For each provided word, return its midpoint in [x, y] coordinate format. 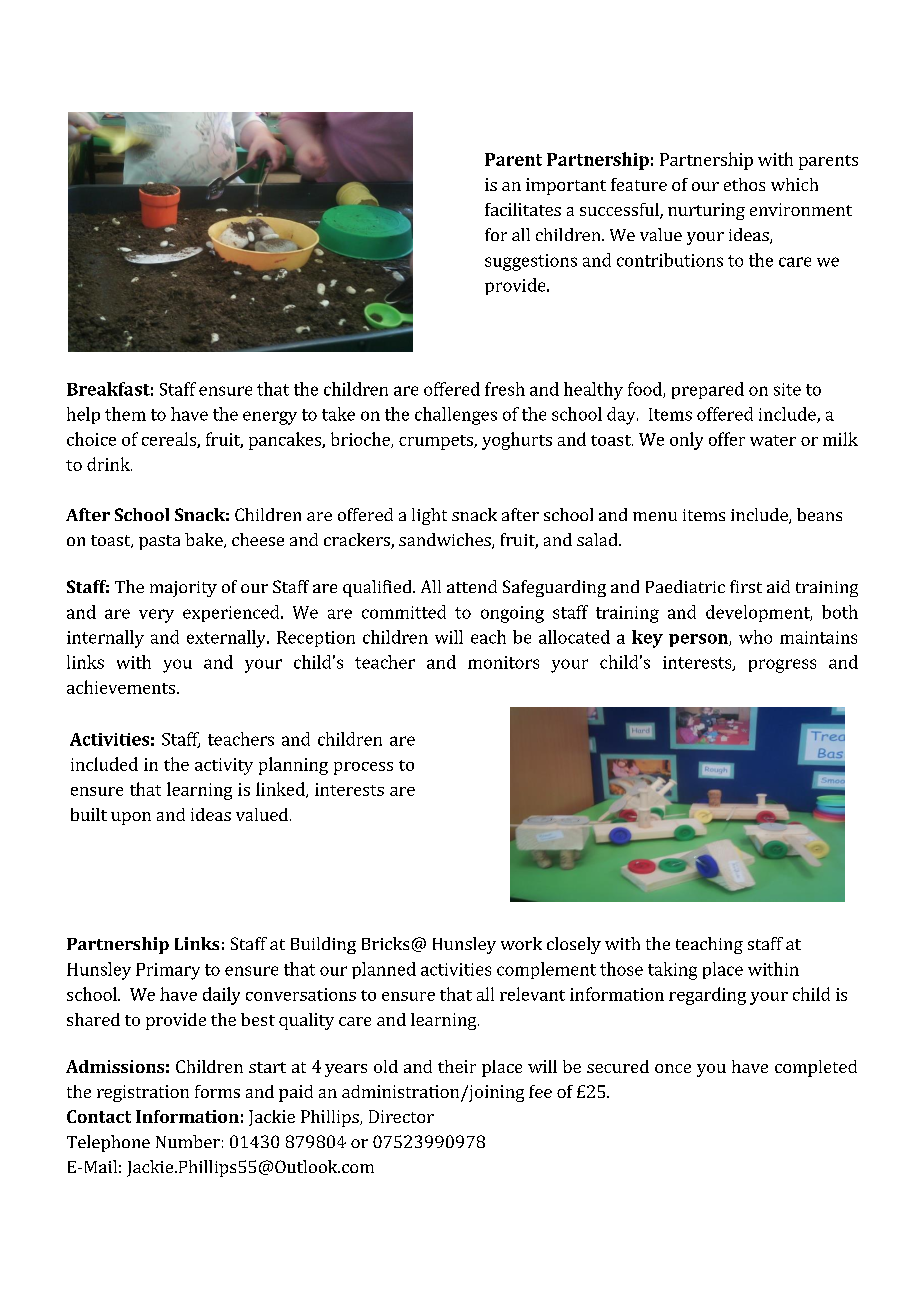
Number [188, 1141]
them [125, 414]
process [363, 768]
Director [401, 1116]
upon [131, 818]
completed [816, 1068]
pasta [159, 542]
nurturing [706, 211]
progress [782, 666]
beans [819, 514]
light [429, 516]
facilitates [523, 209]
